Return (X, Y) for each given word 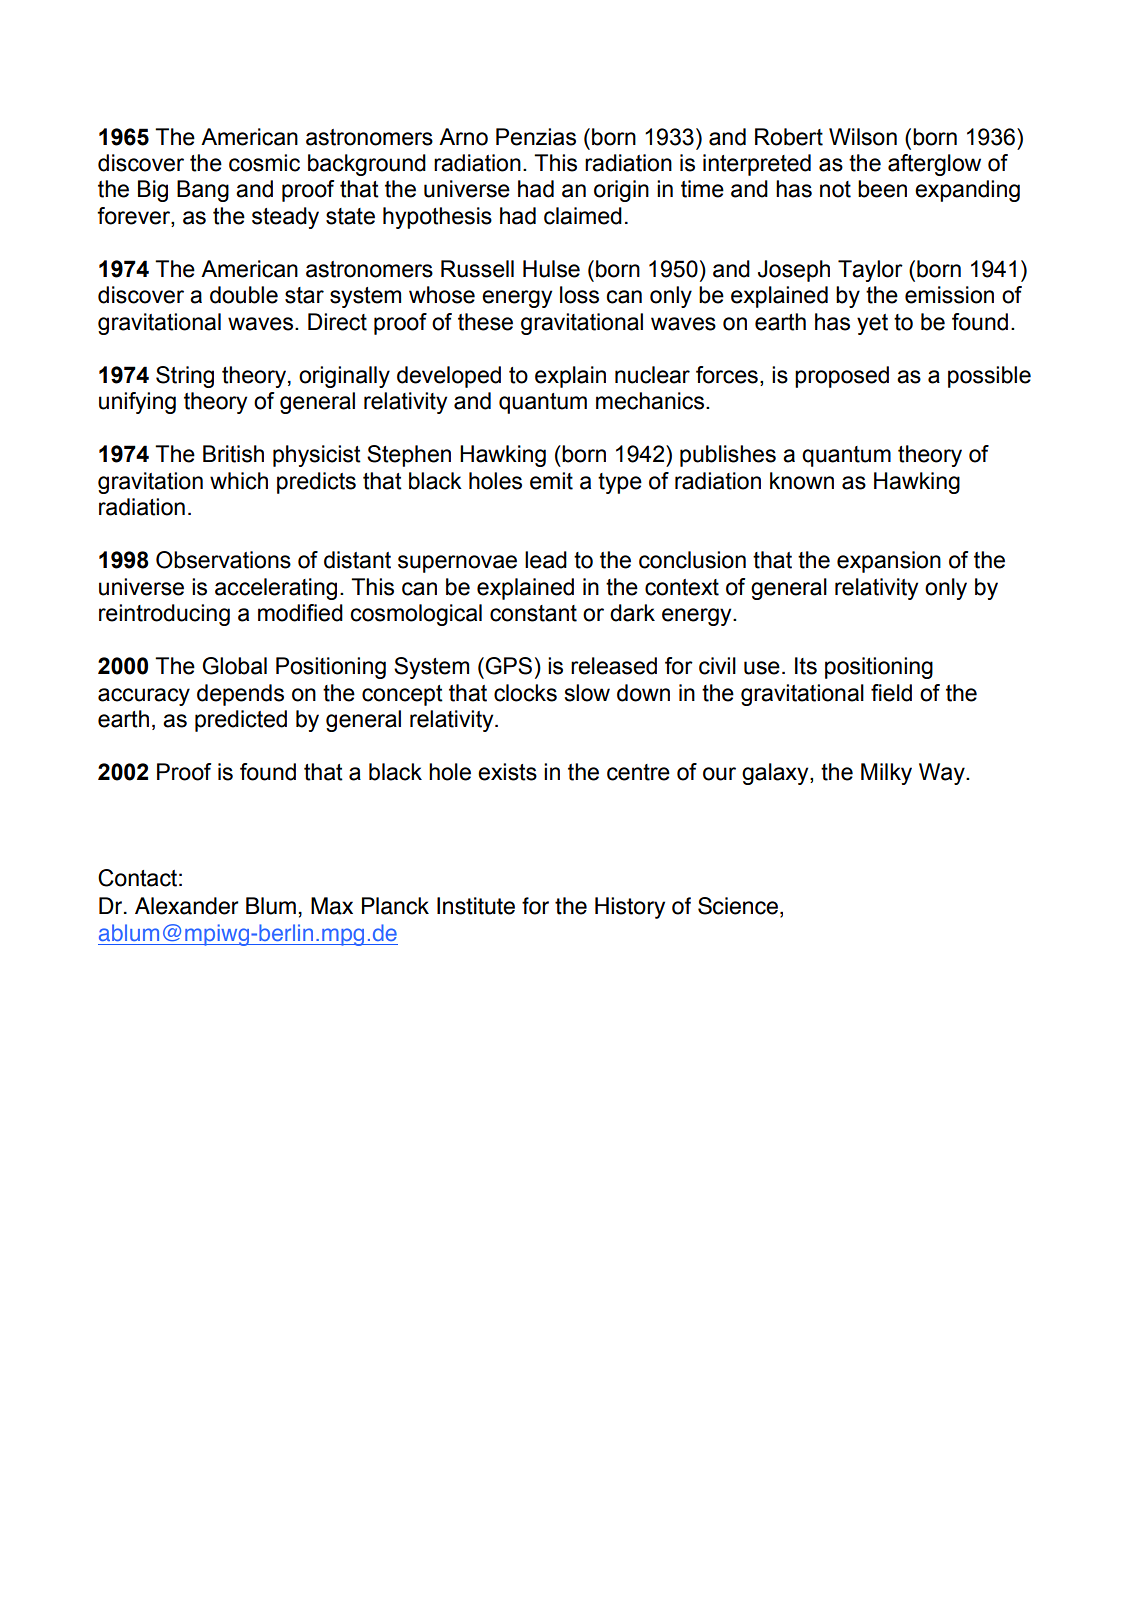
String (185, 377)
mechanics (651, 401)
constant (533, 613)
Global (234, 666)
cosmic (264, 163)
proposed (842, 377)
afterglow (934, 165)
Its (806, 666)
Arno (463, 137)
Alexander (186, 906)
